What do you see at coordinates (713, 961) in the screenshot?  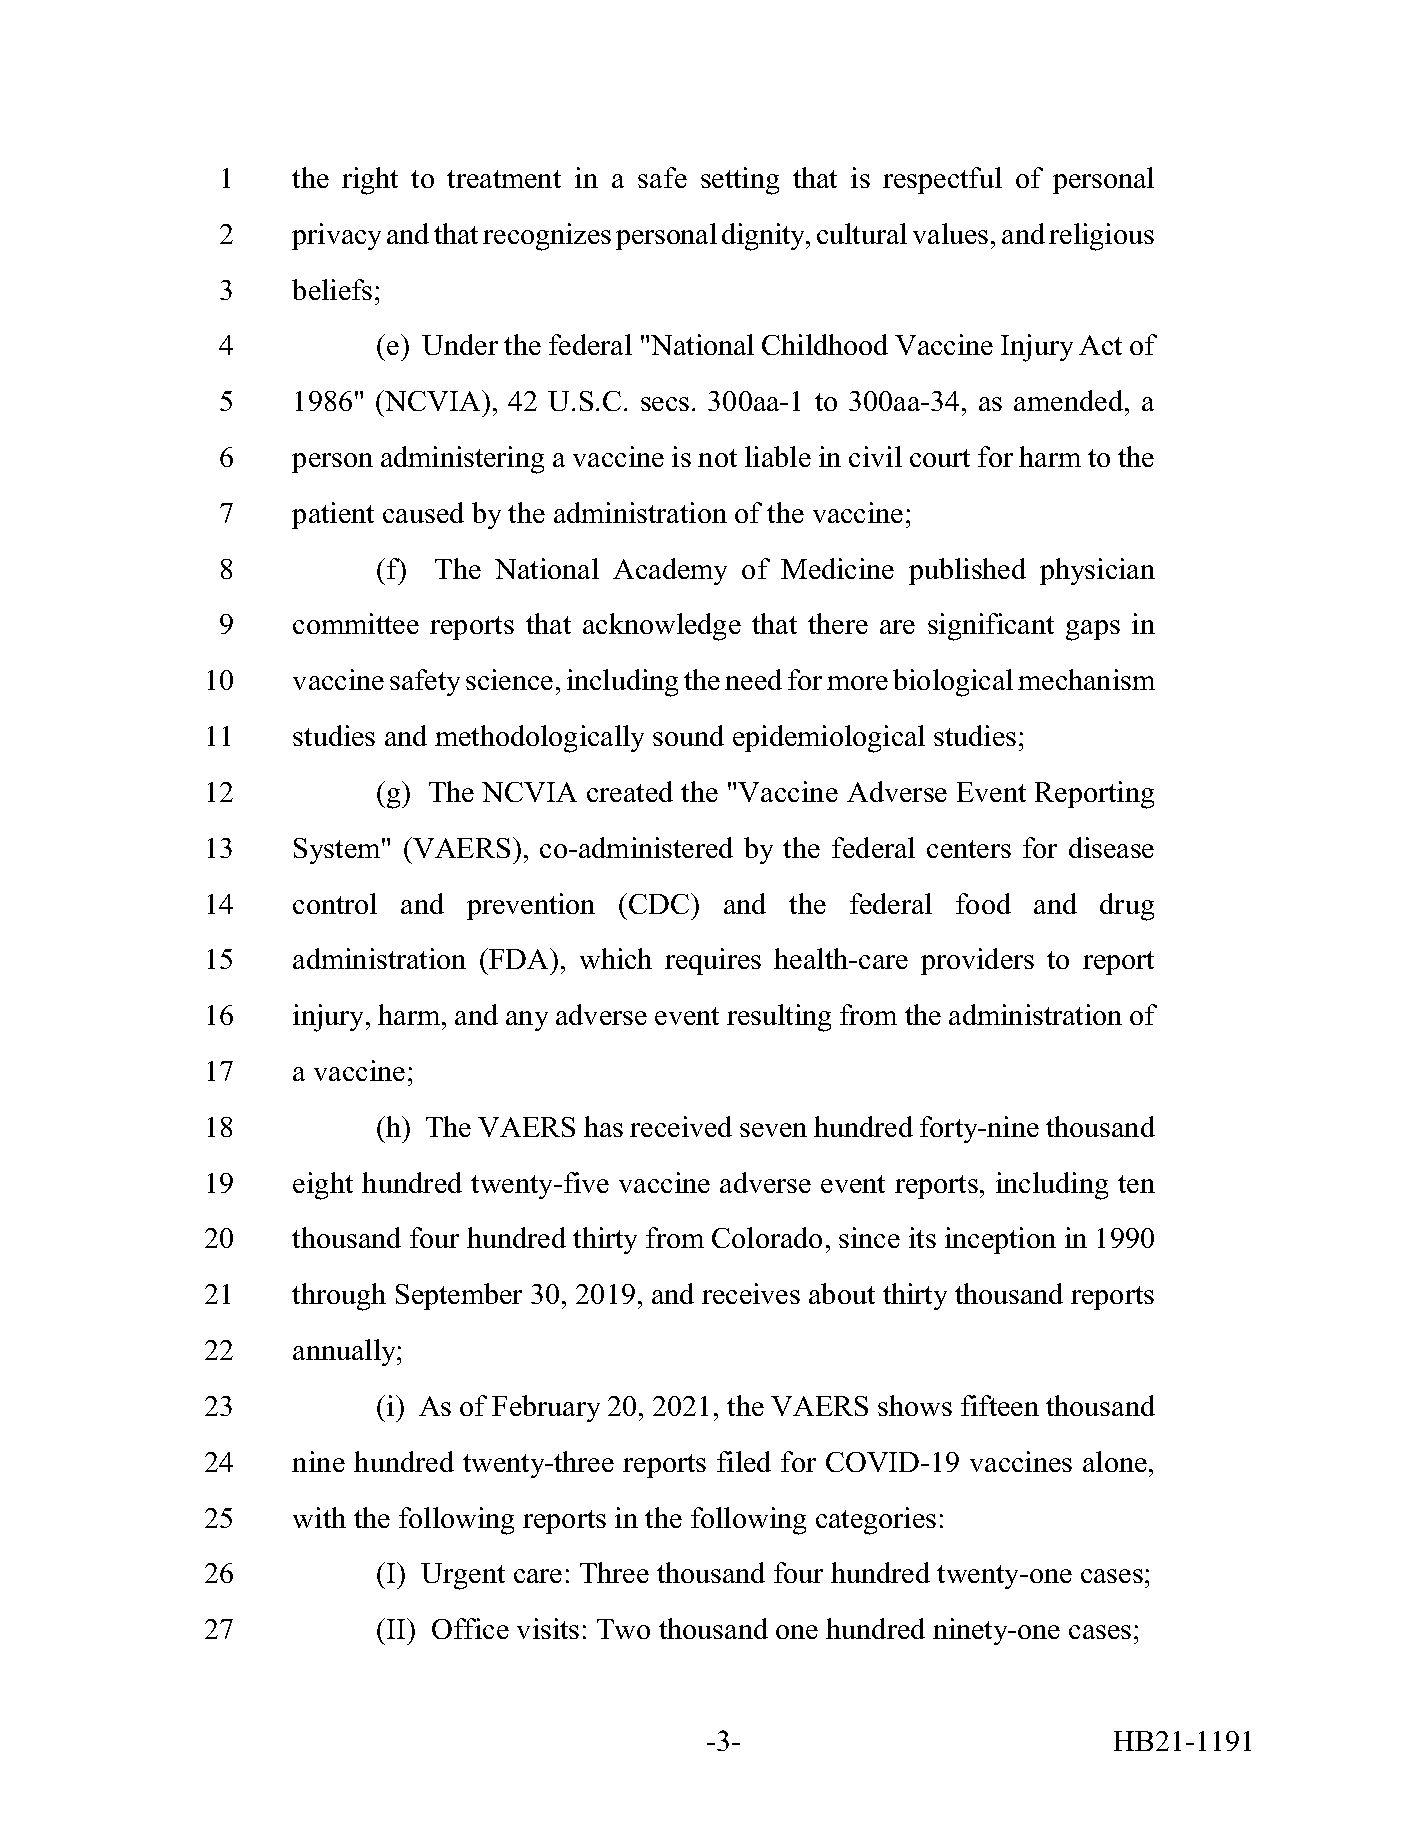 I see `requires` at bounding box center [713, 961].
